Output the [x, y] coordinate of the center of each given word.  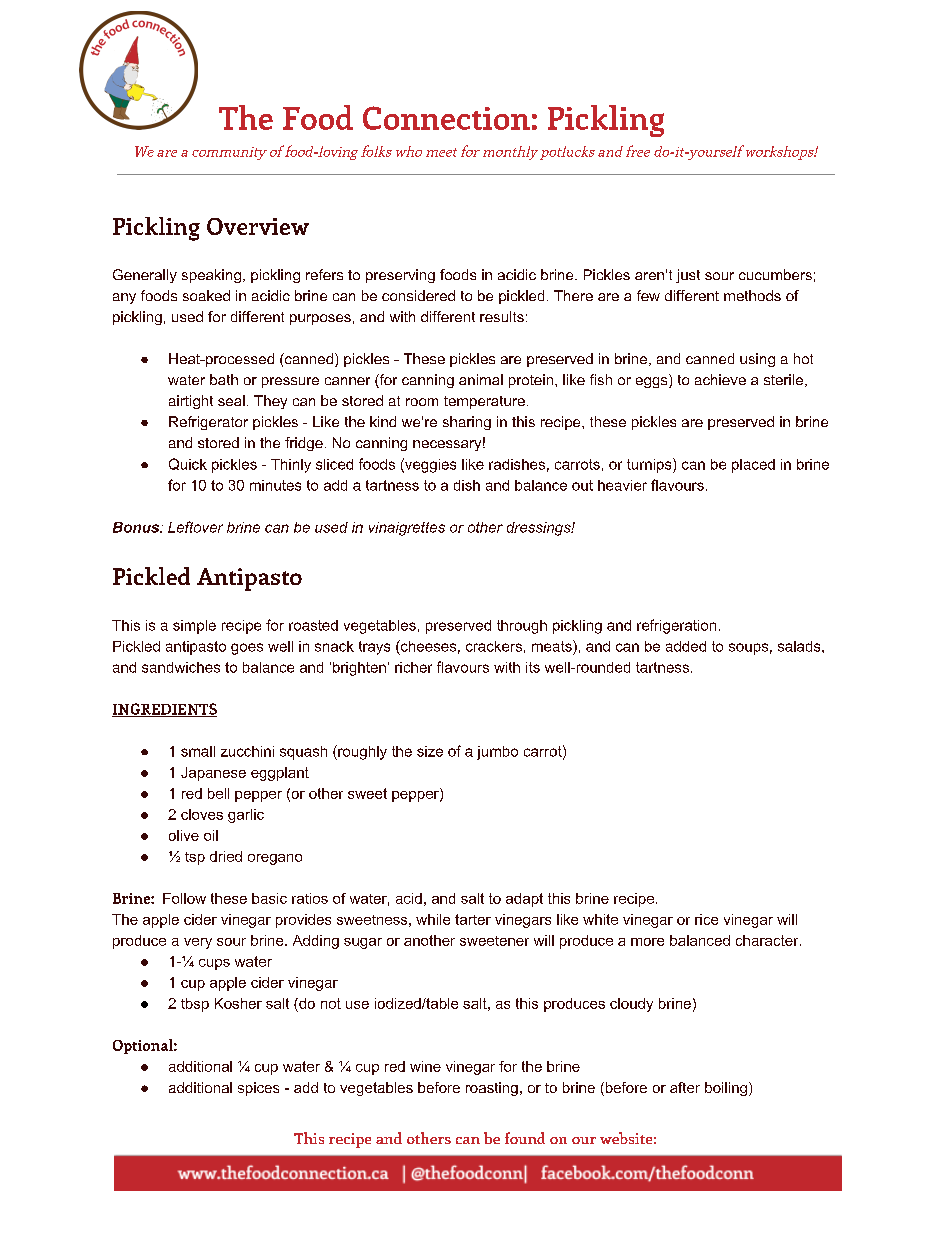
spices [258, 1089]
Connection [446, 118]
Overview [258, 226]
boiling [727, 1089]
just [688, 276]
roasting [492, 1089]
